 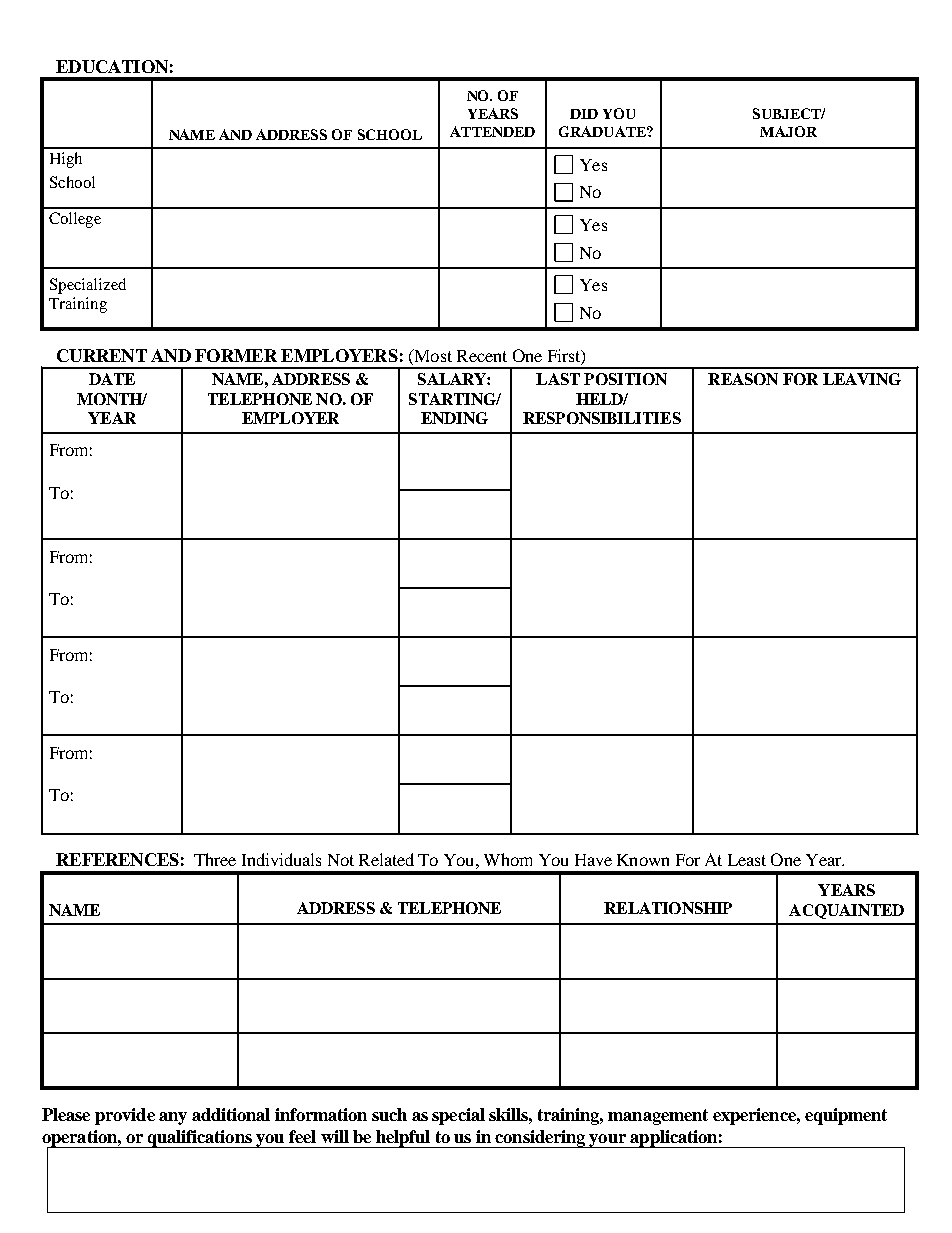 What do you see at coordinates (743, 379) in the screenshot?
I see `REASON` at bounding box center [743, 379].
